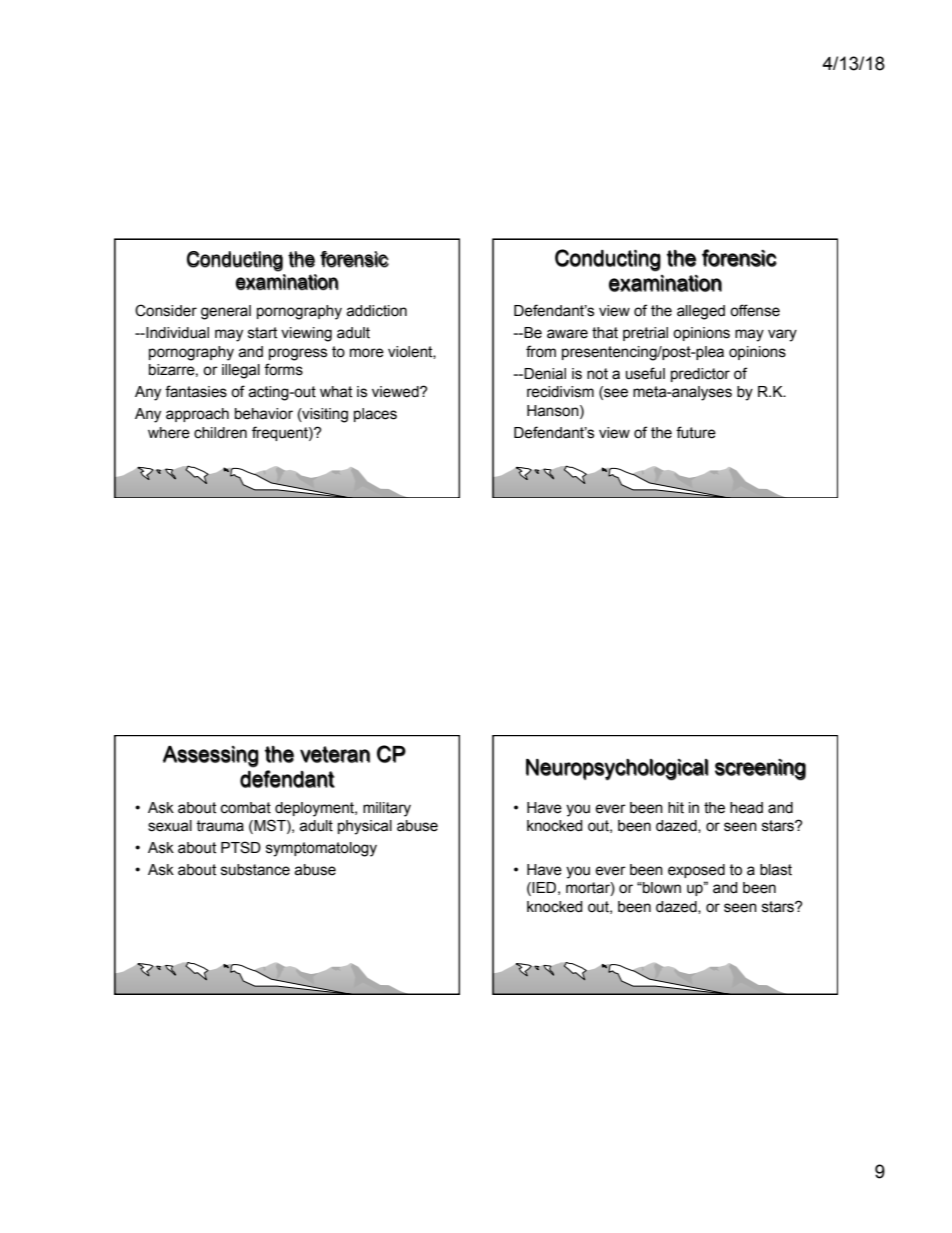  What do you see at coordinates (701, 312) in the document?
I see `alleged` at bounding box center [701, 312].
